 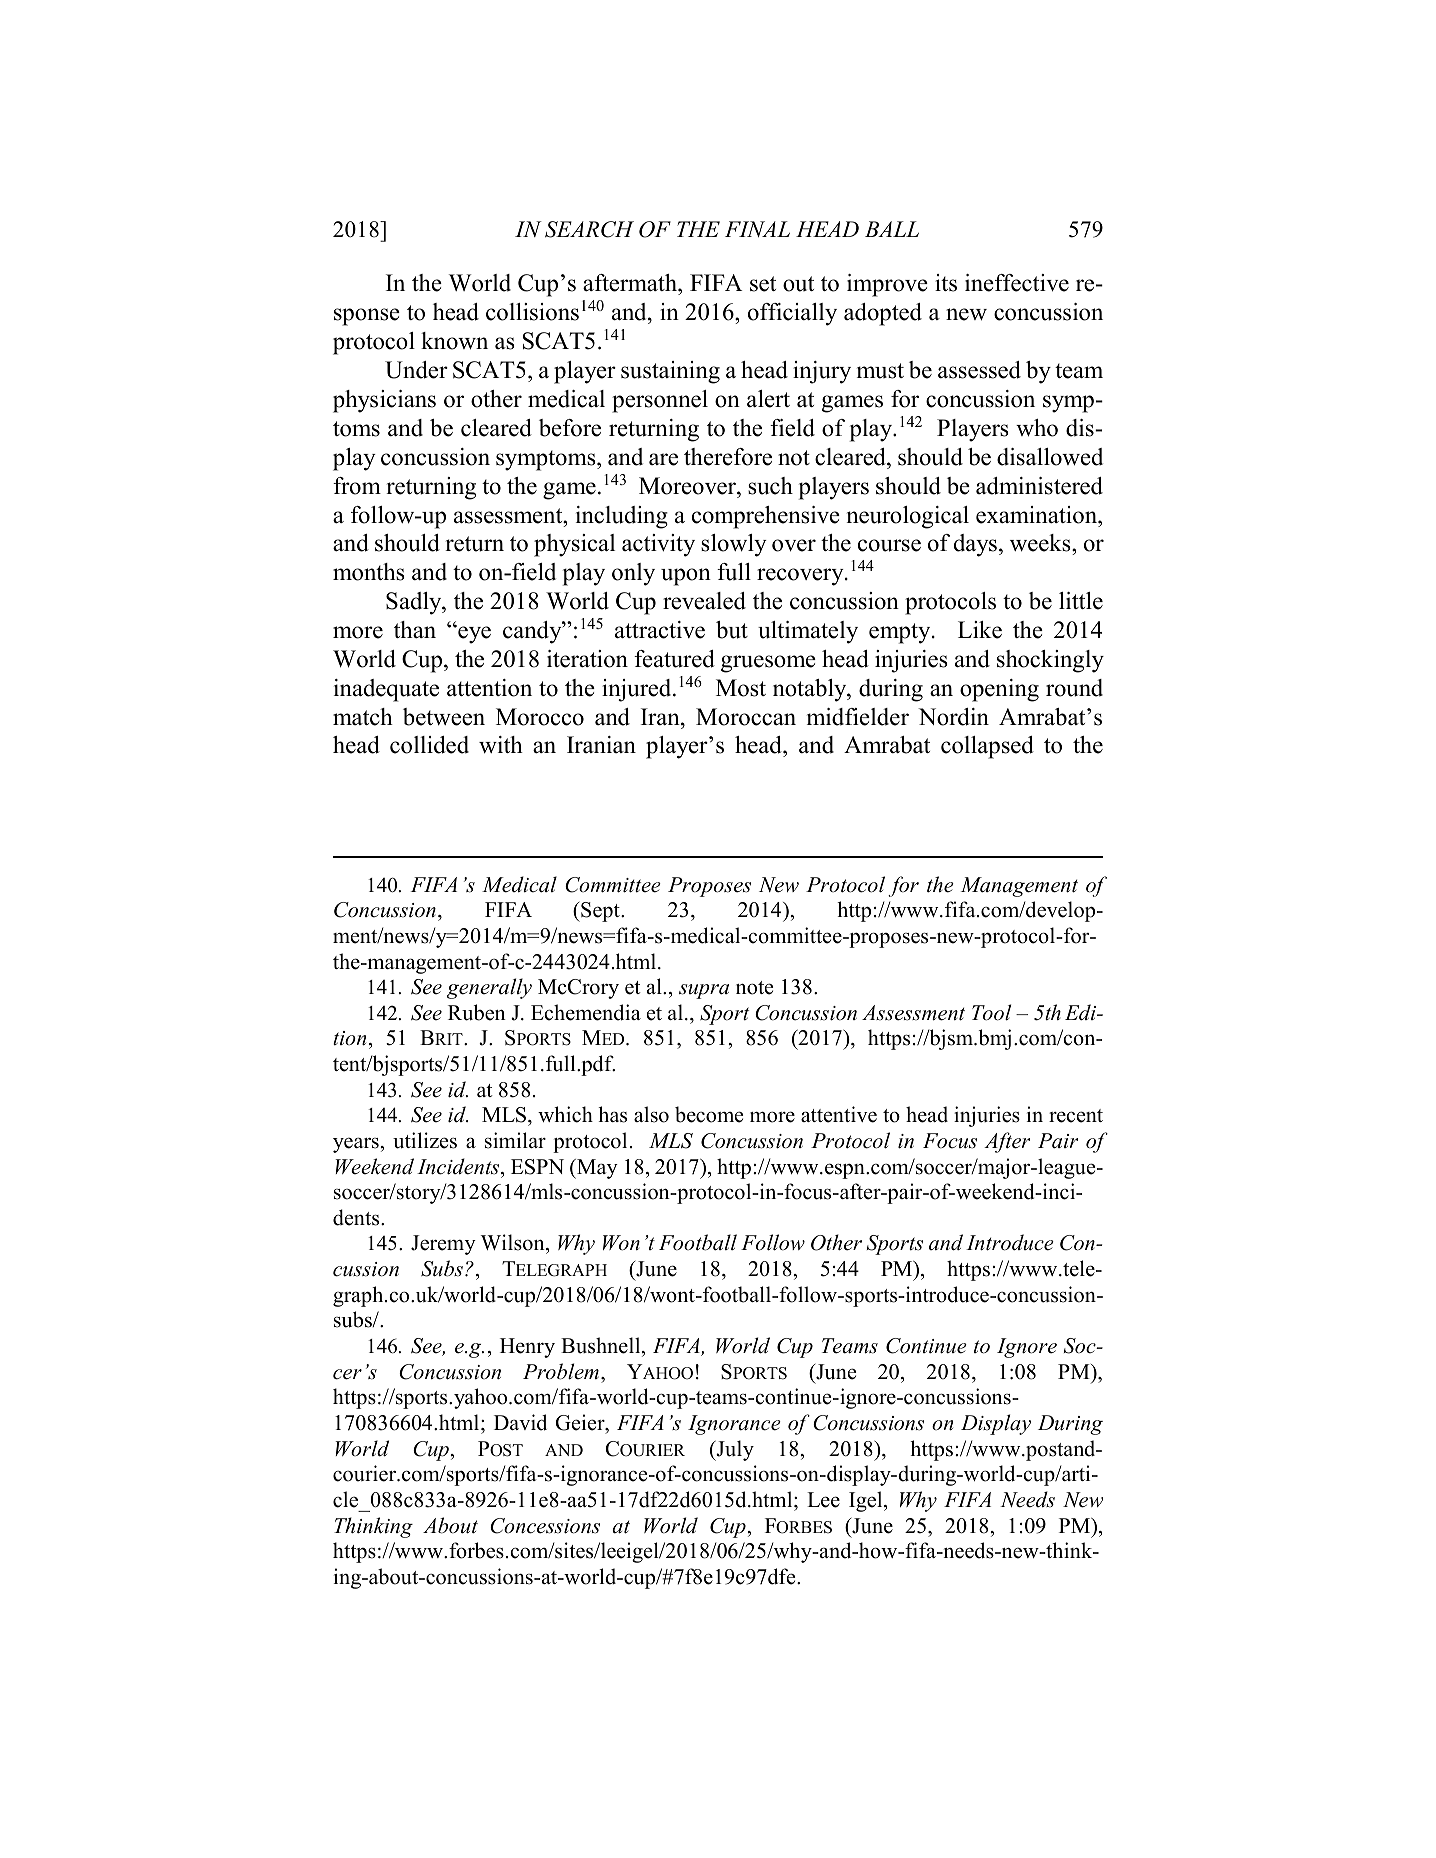 I want to click on recent, so click(x=1076, y=1116).
